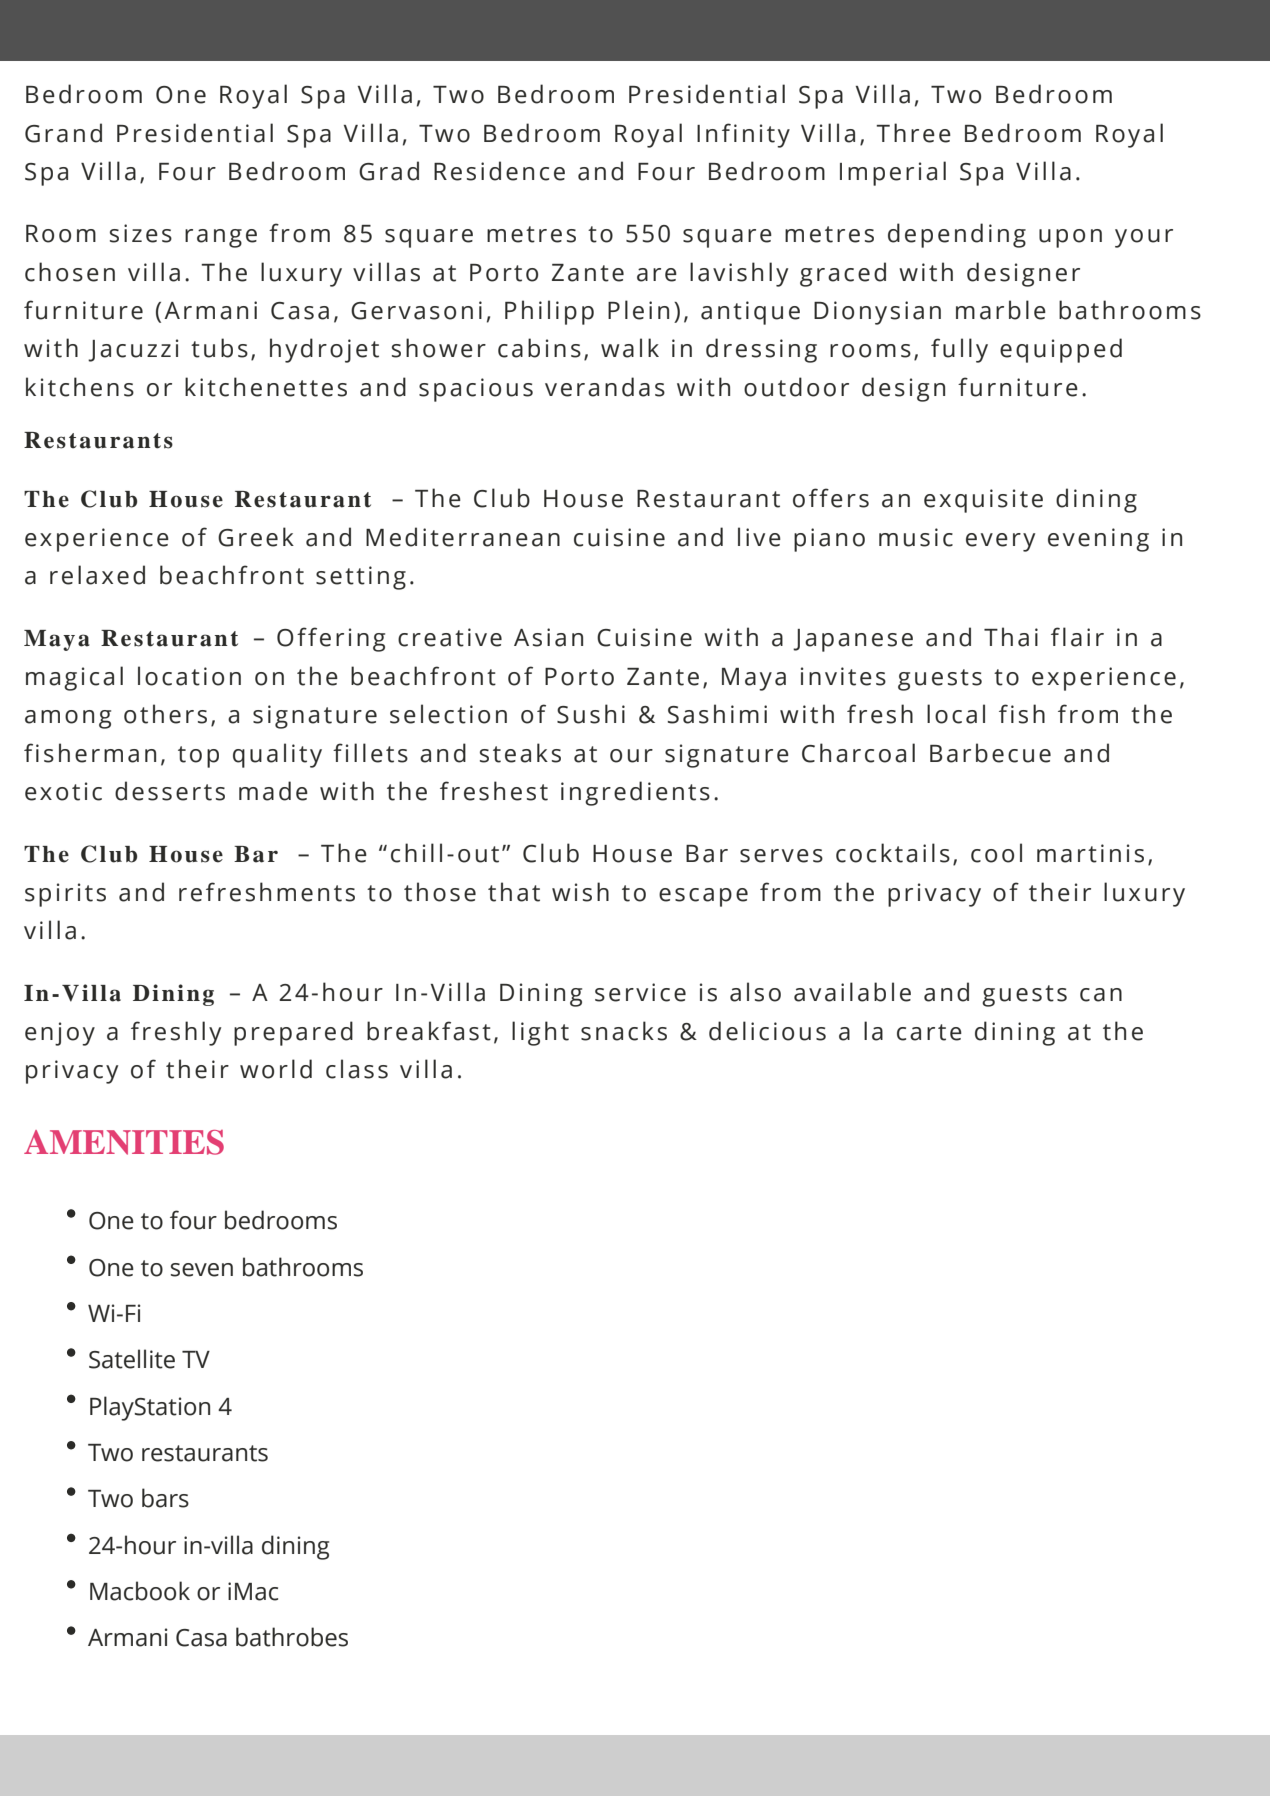 The height and width of the screenshot is (1796, 1270). What do you see at coordinates (292, 1637) in the screenshot?
I see `bathrobes` at bounding box center [292, 1637].
